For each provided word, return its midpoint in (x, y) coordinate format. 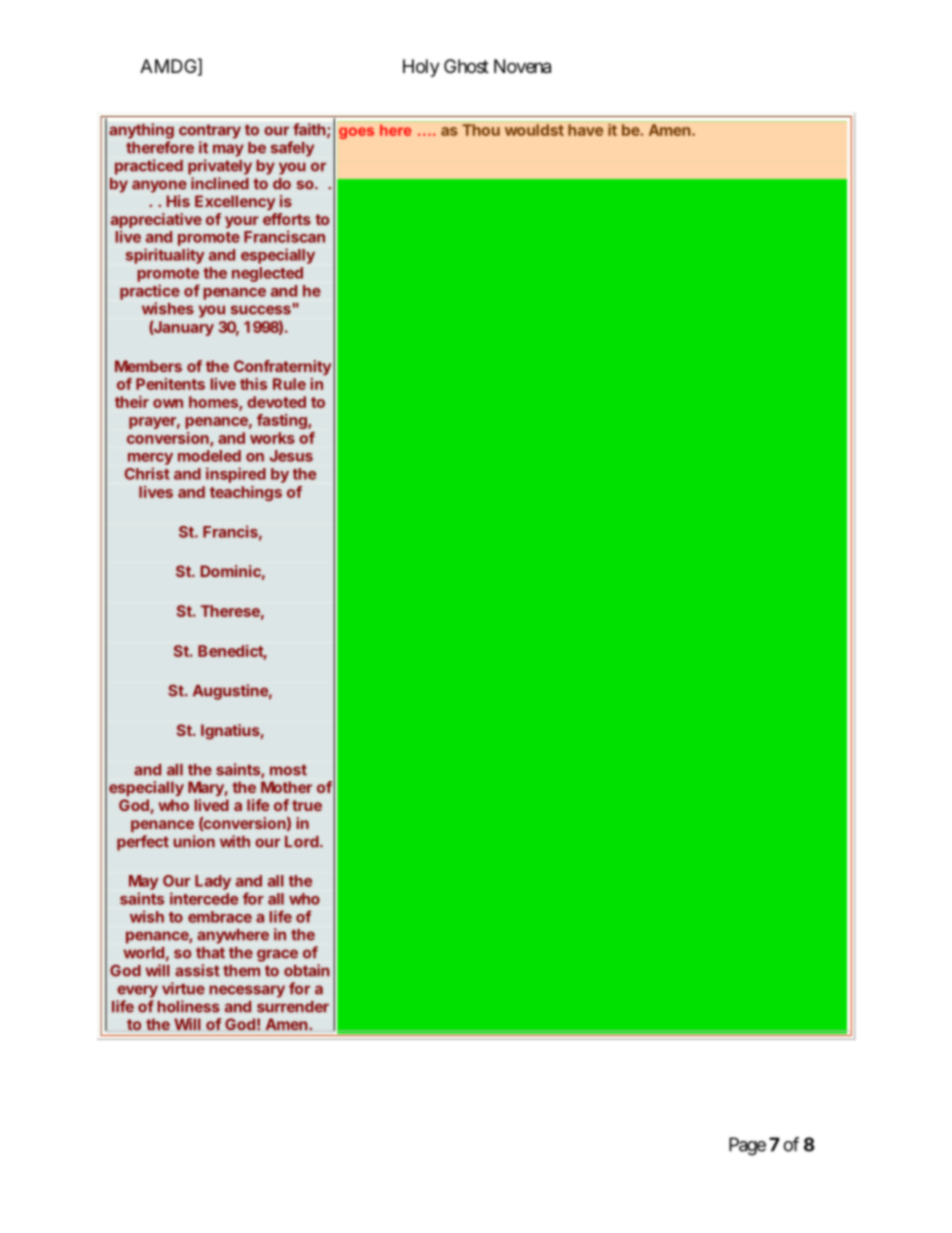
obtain (307, 970)
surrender (293, 1007)
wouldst (534, 130)
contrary (210, 131)
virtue (183, 988)
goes (356, 133)
